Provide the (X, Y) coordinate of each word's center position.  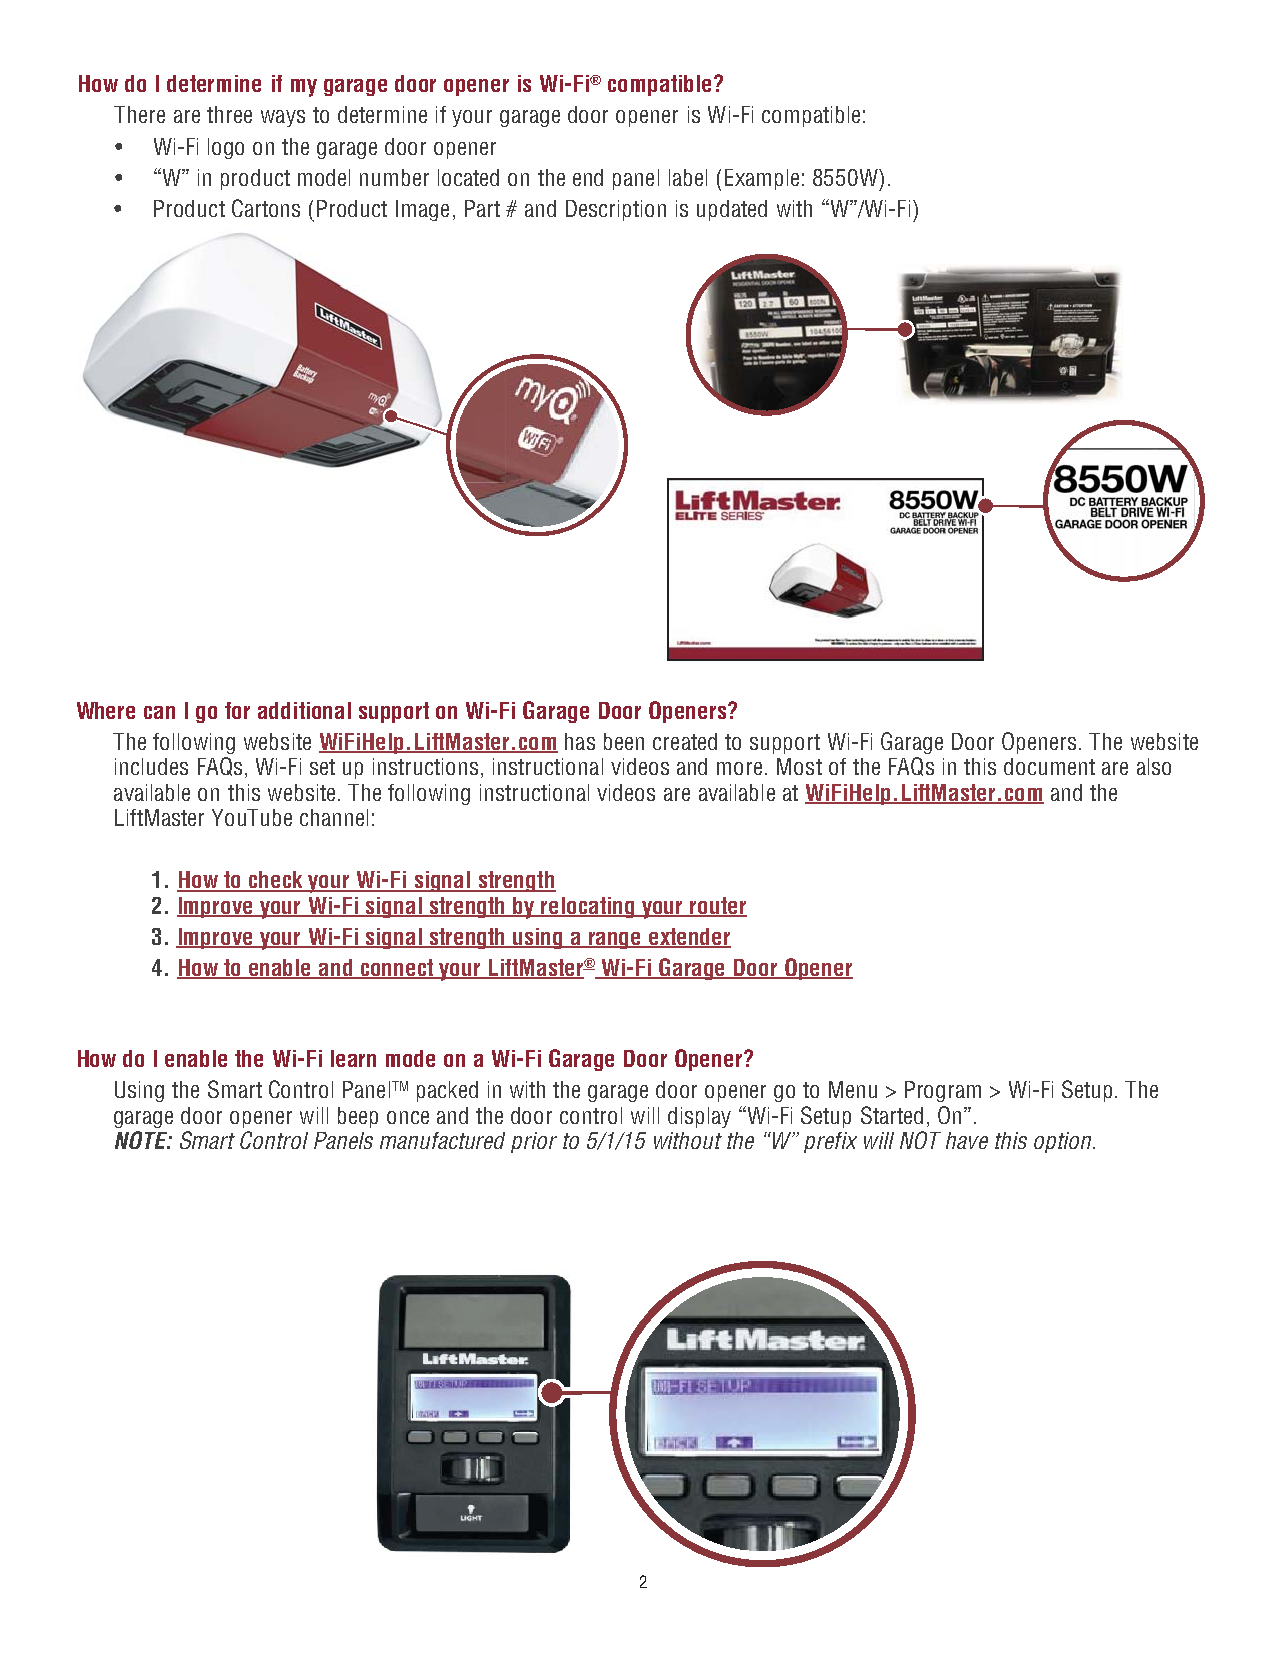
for (237, 710)
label (688, 177)
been (624, 741)
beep (358, 1117)
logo (226, 148)
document (1049, 766)
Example (762, 179)
